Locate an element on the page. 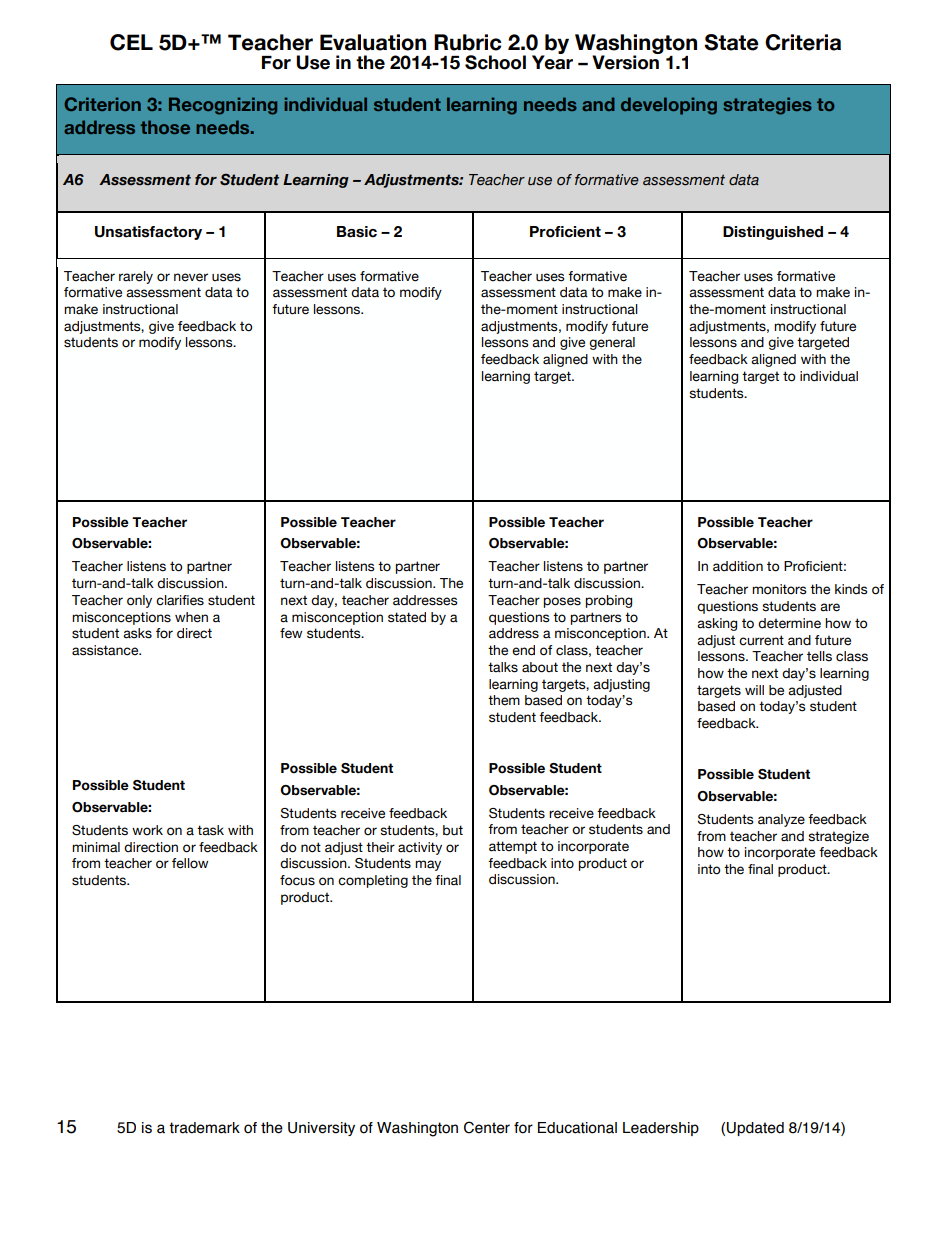 This document has width=952, height=1233. task is located at coordinates (210, 830).
